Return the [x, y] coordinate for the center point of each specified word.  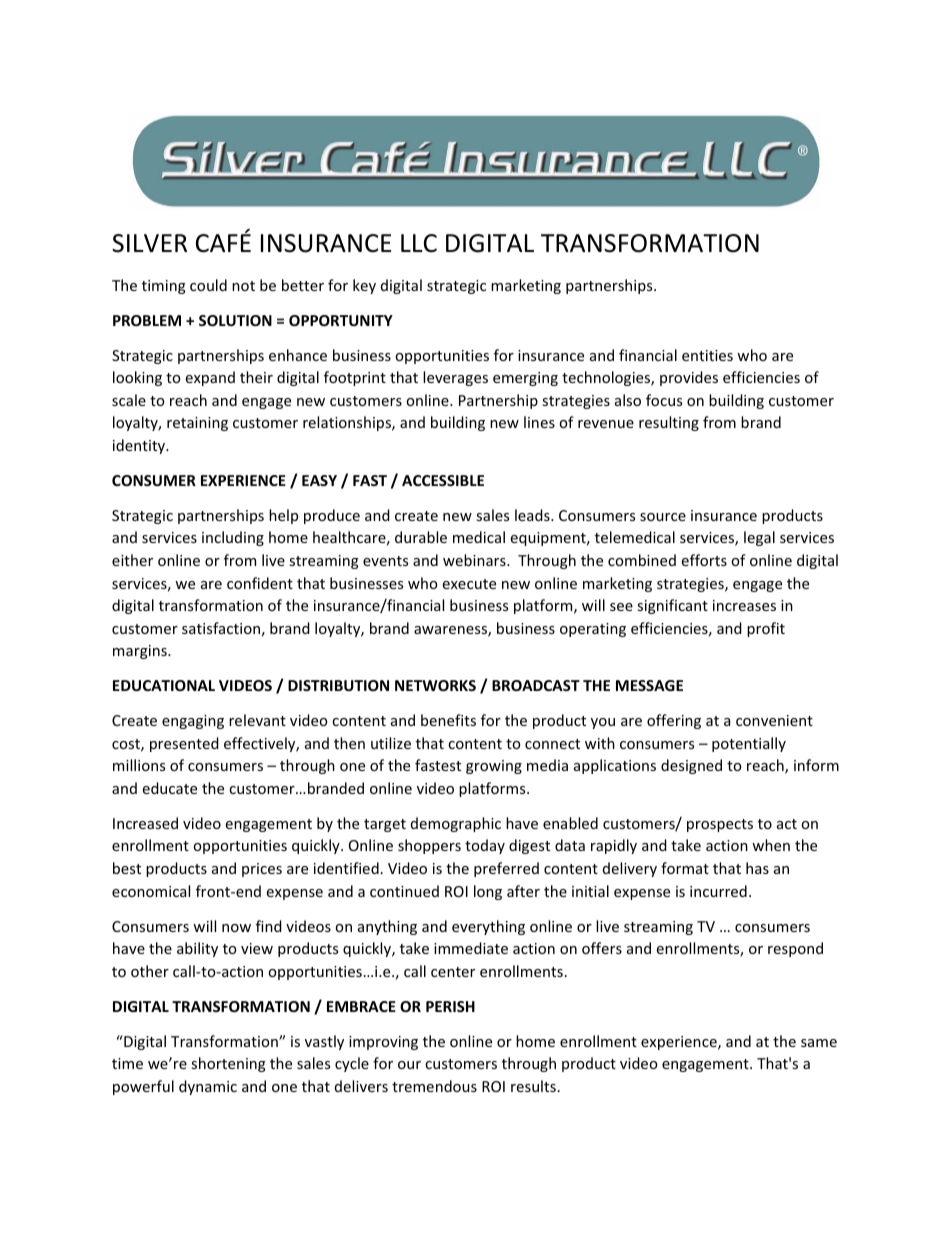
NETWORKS [435, 685]
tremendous [434, 1086]
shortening [228, 1064]
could [208, 285]
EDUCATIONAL [164, 685]
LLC [419, 243]
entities [707, 355]
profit [766, 629]
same [819, 1043]
